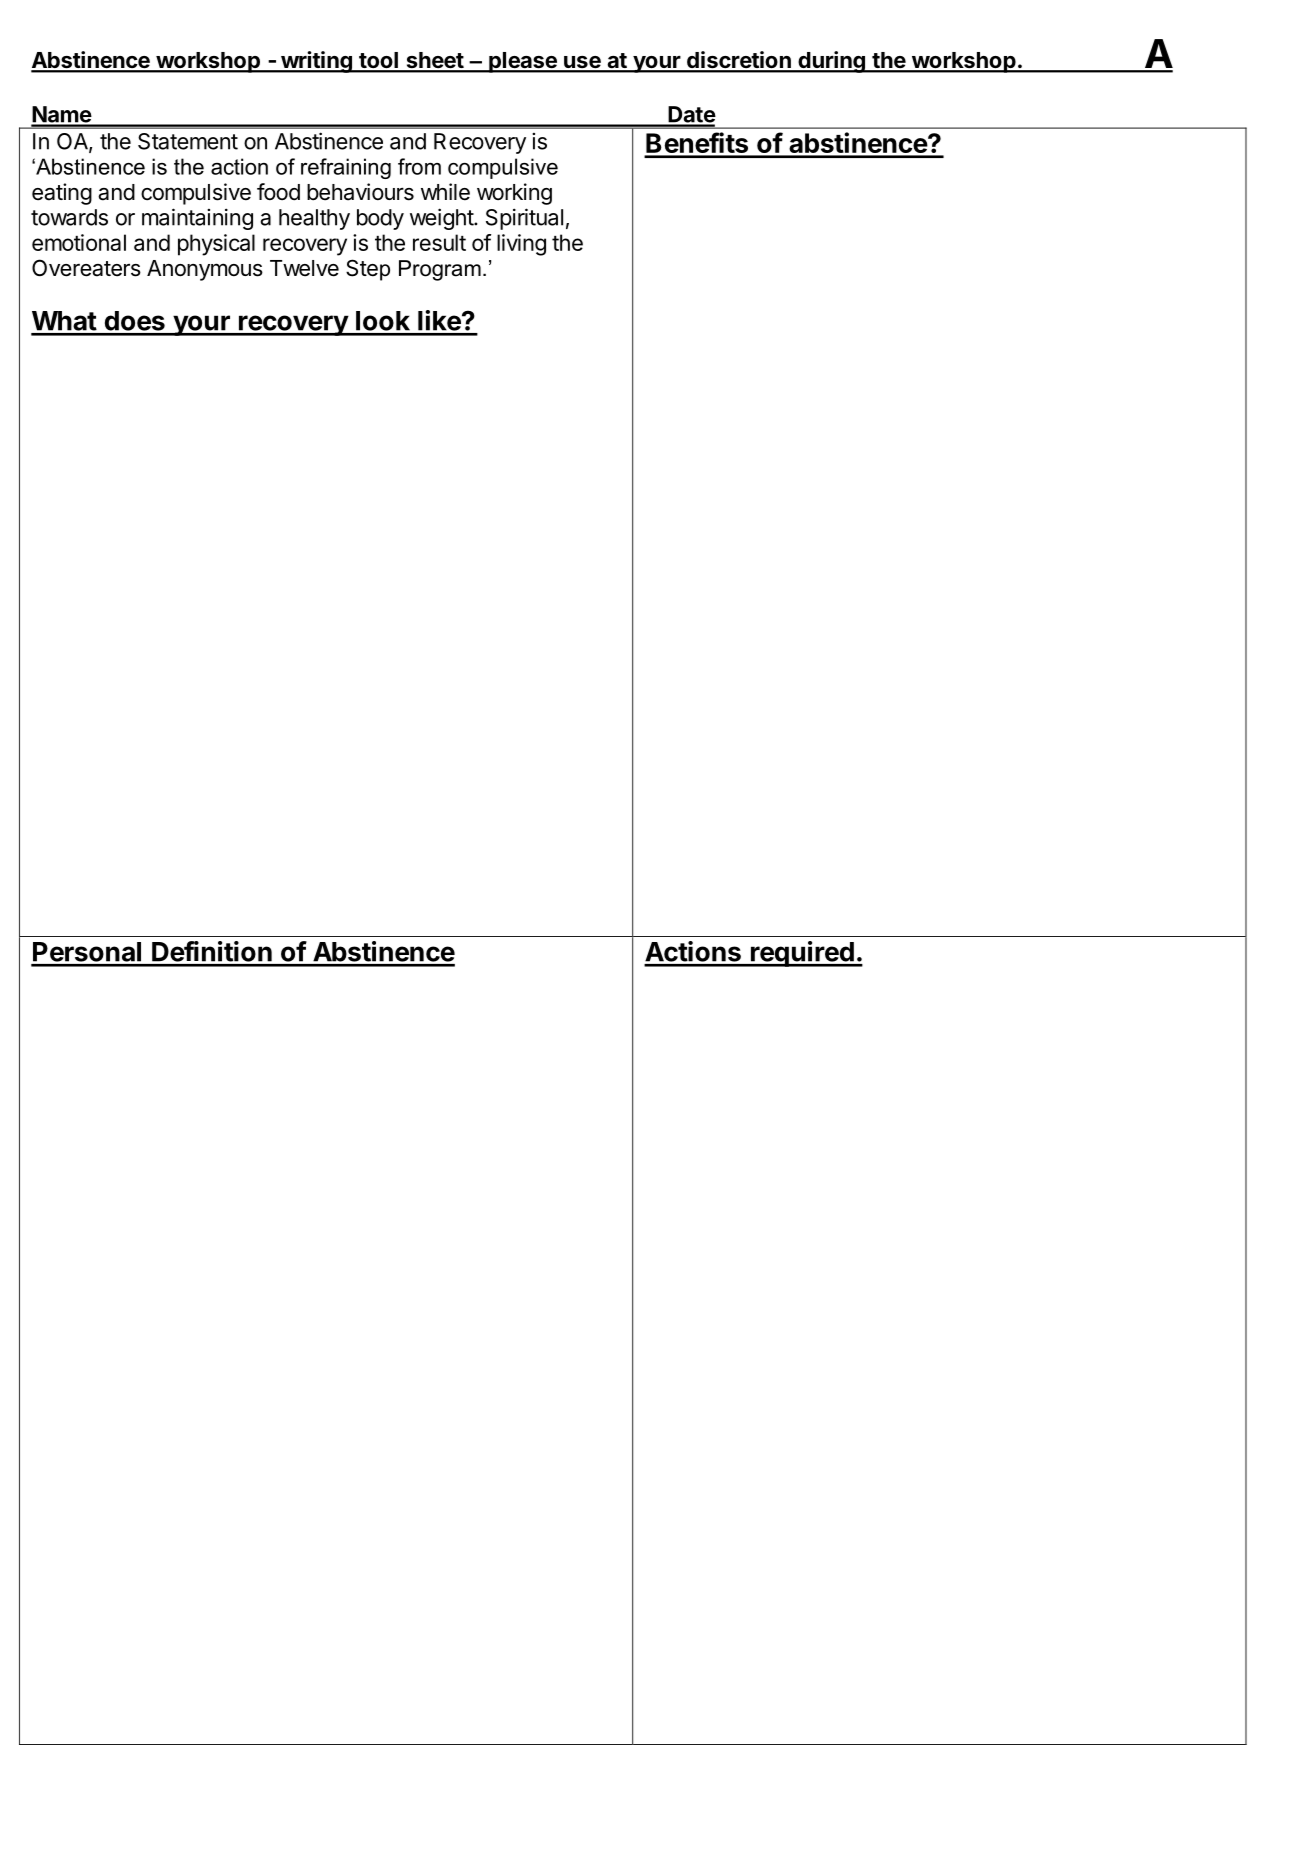 The image size is (1314, 1858). What do you see at coordinates (523, 62) in the page?
I see `please` at bounding box center [523, 62].
